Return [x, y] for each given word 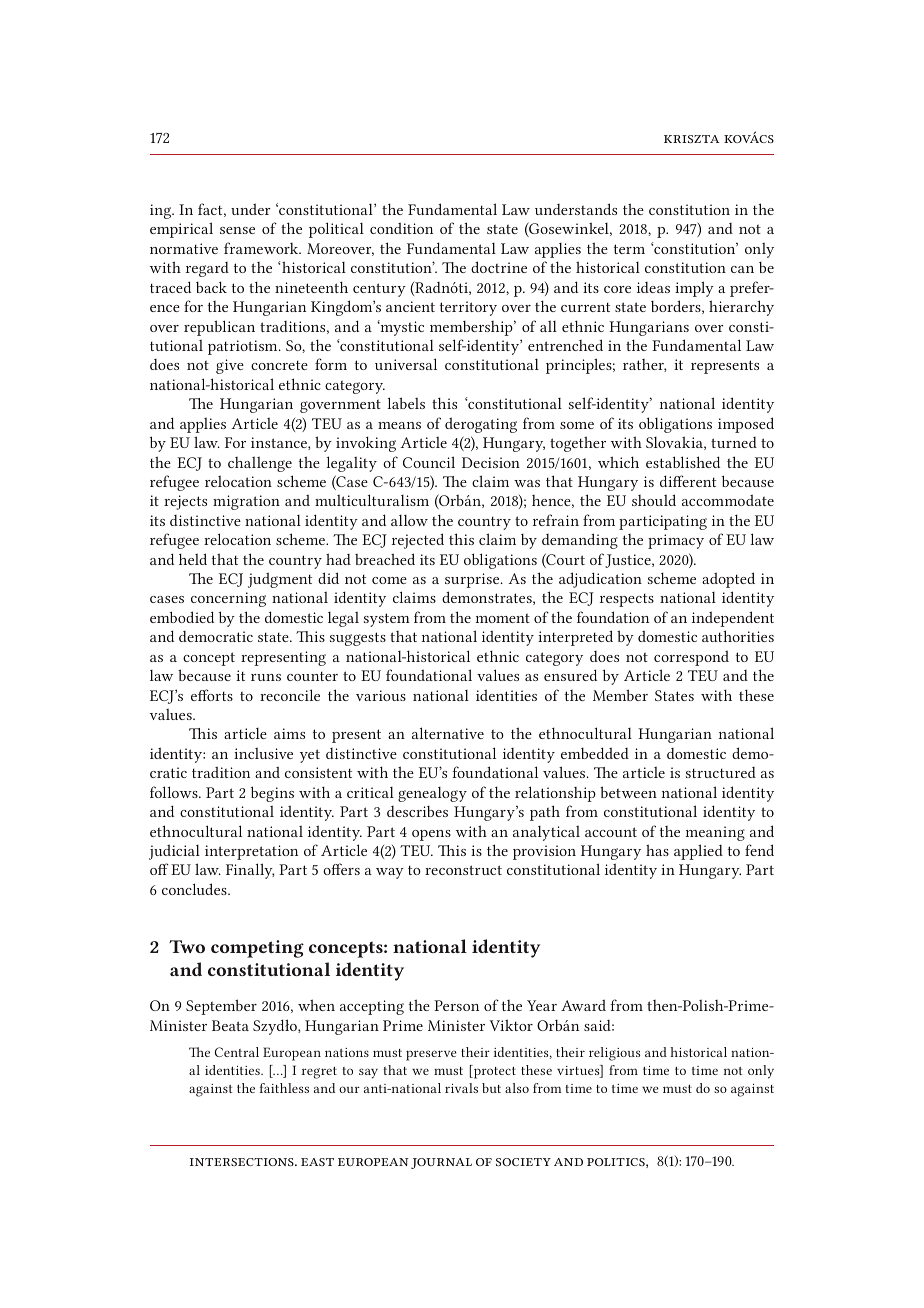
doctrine [499, 267]
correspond [691, 658]
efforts [212, 695]
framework [262, 248]
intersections [243, 1162]
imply [694, 289]
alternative [448, 733]
